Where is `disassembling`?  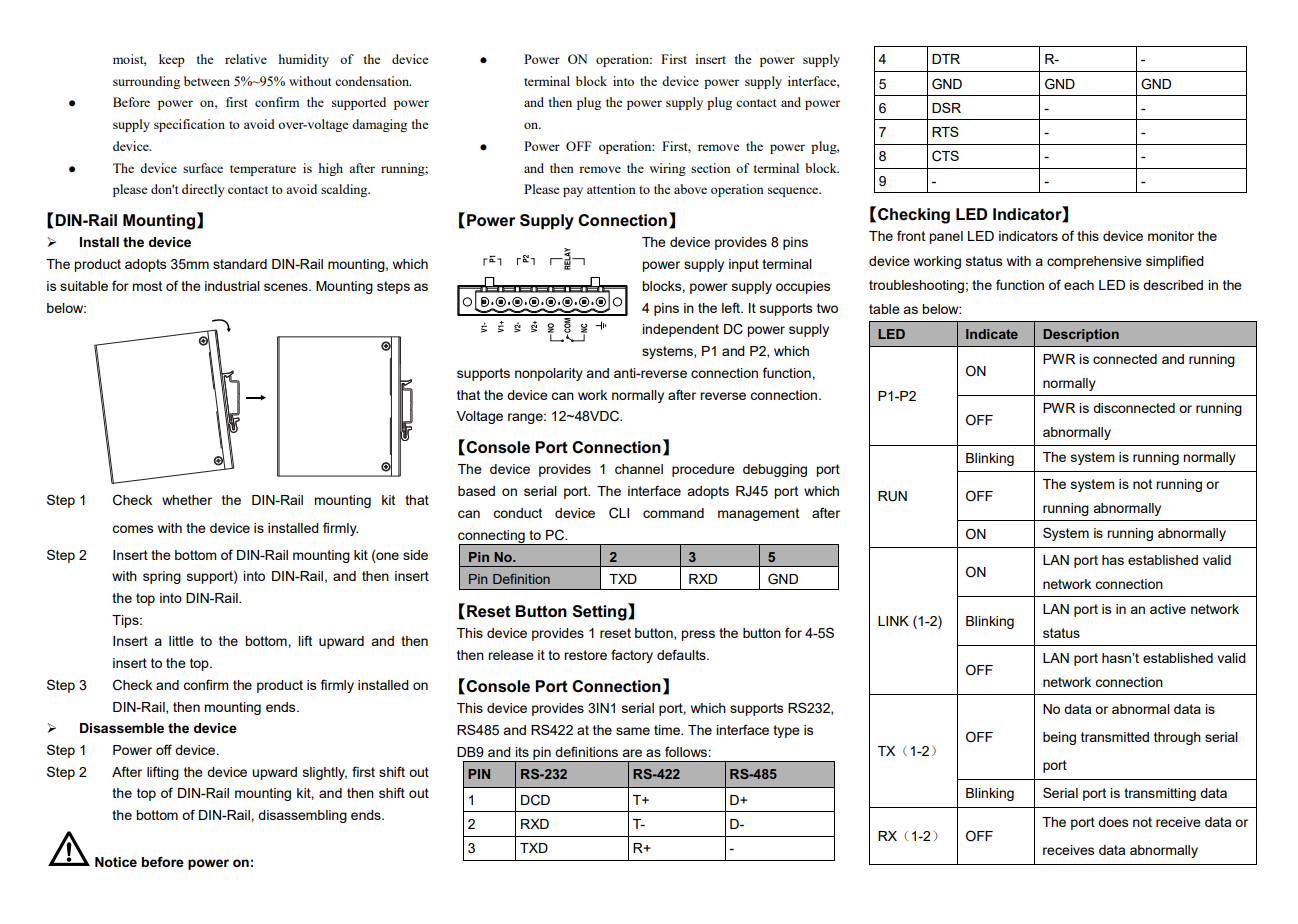
disassembling is located at coordinates (302, 816).
